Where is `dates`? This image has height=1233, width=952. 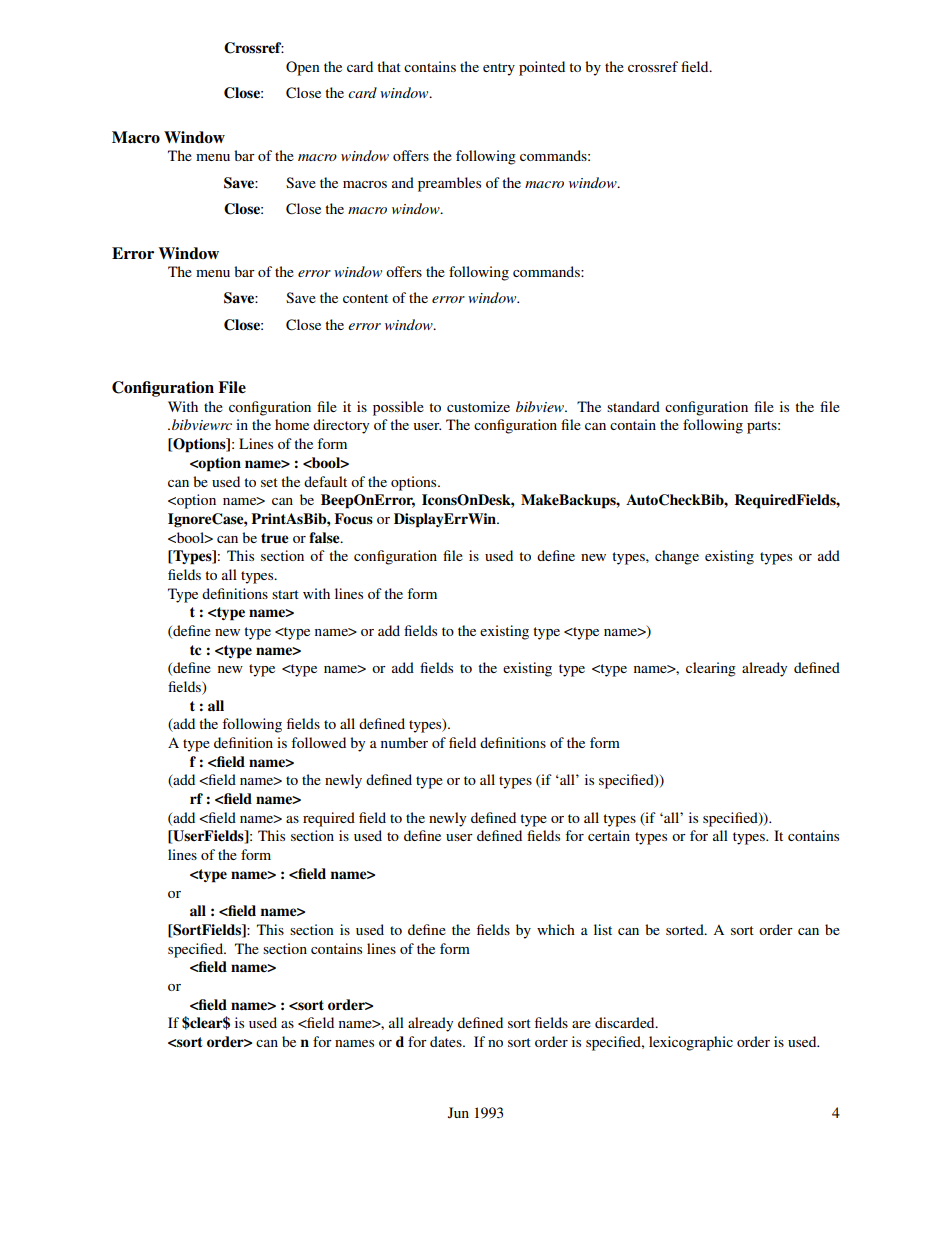
dates is located at coordinates (447, 1041).
